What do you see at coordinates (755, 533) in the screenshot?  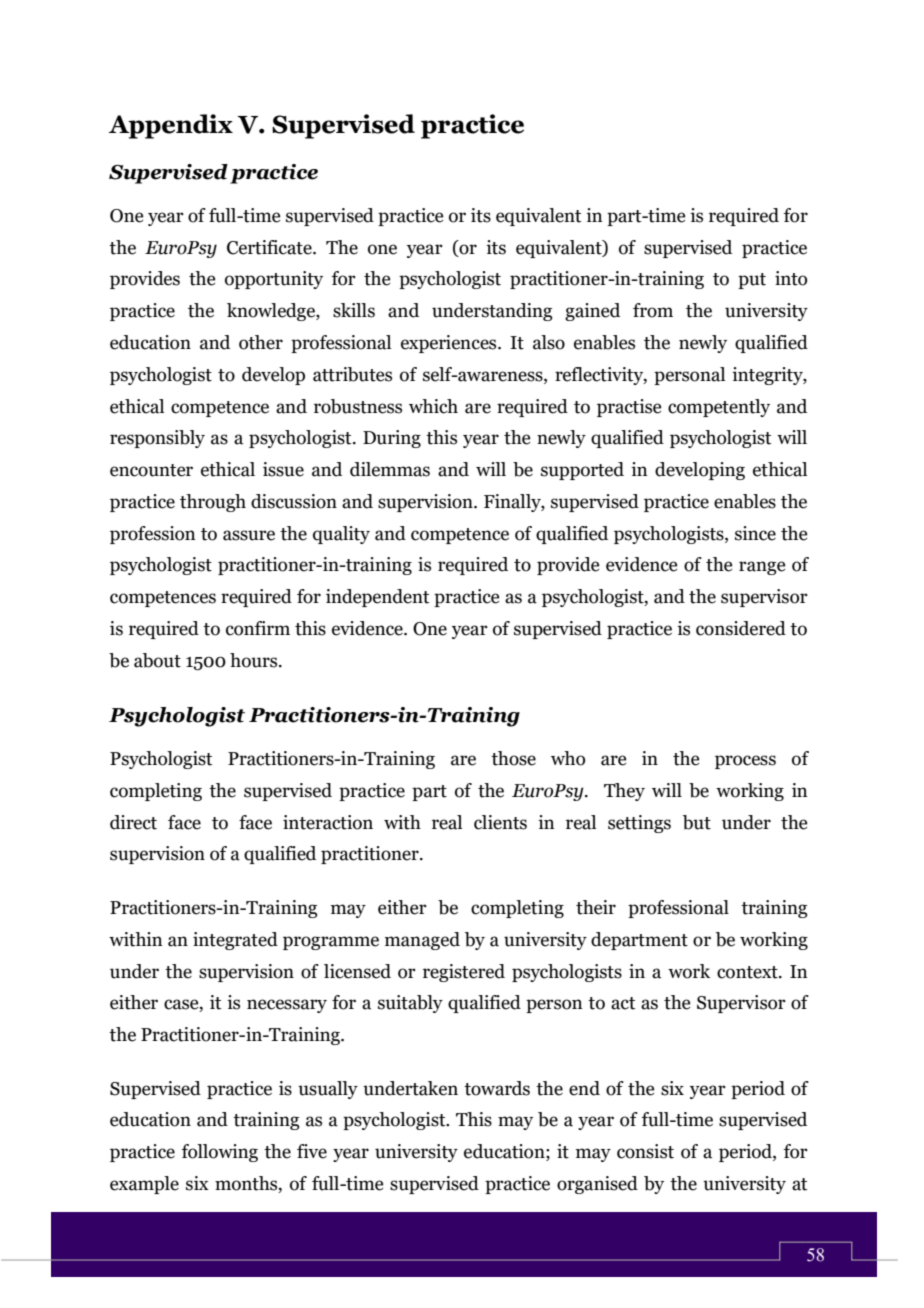 I see `since` at bounding box center [755, 533].
